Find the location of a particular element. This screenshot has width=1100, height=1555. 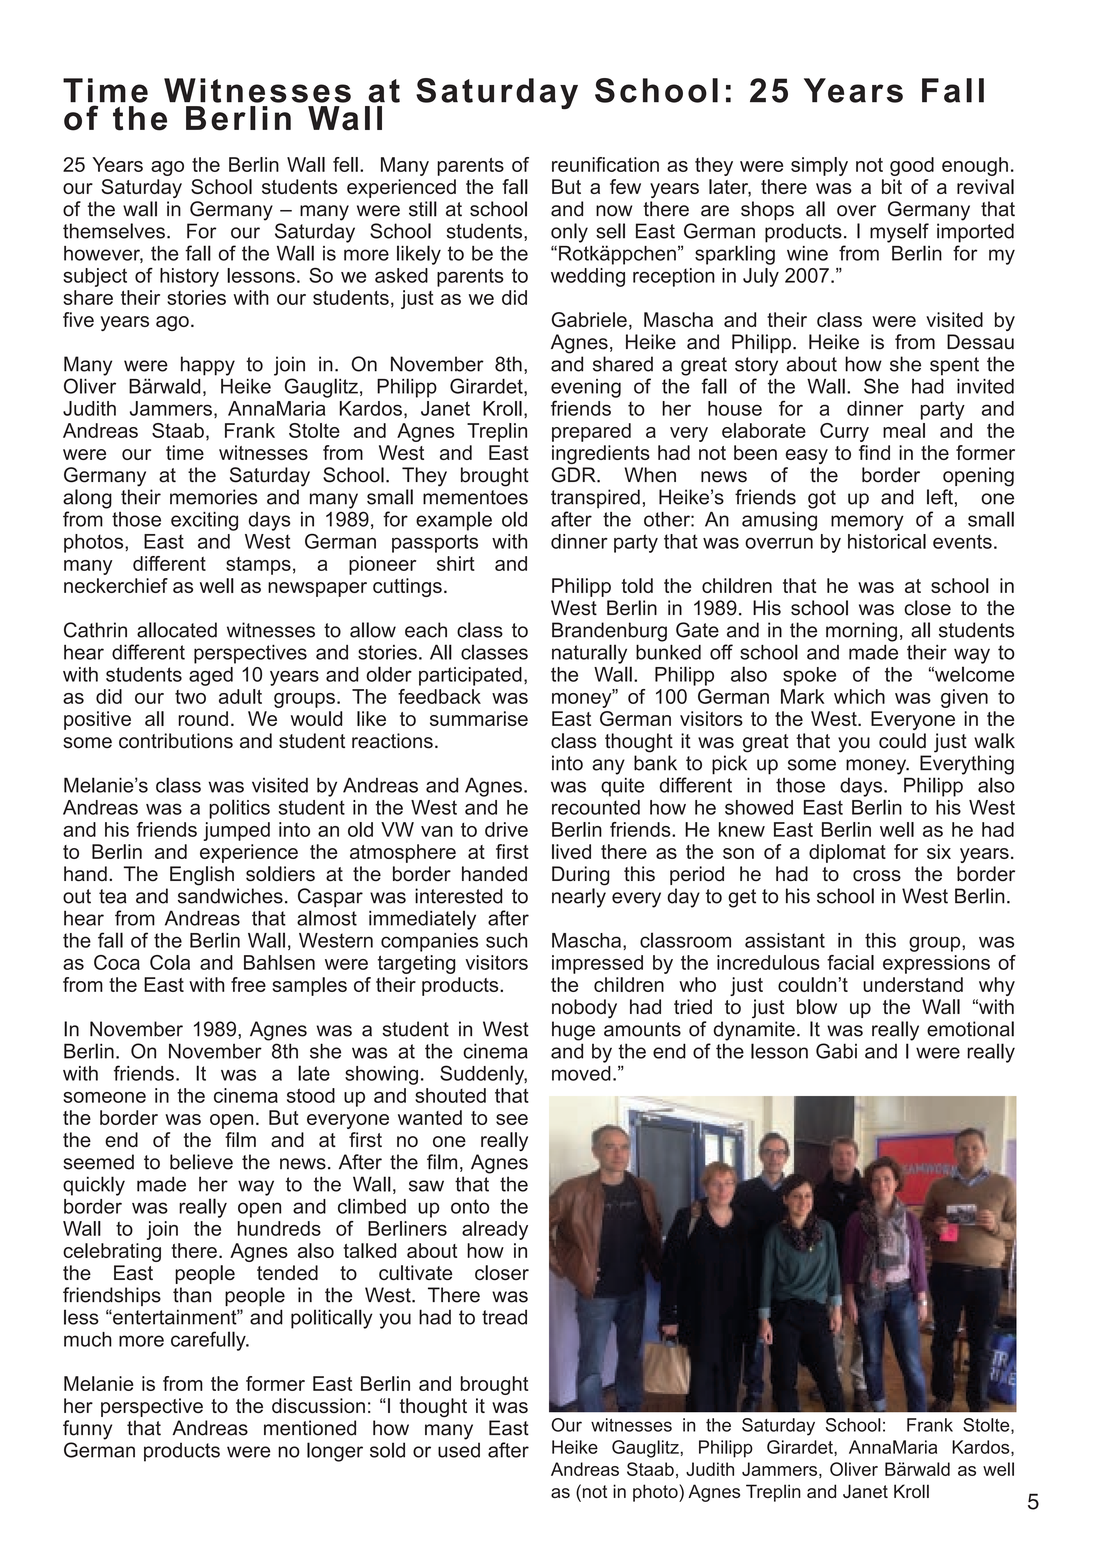

understand is located at coordinates (913, 984).
